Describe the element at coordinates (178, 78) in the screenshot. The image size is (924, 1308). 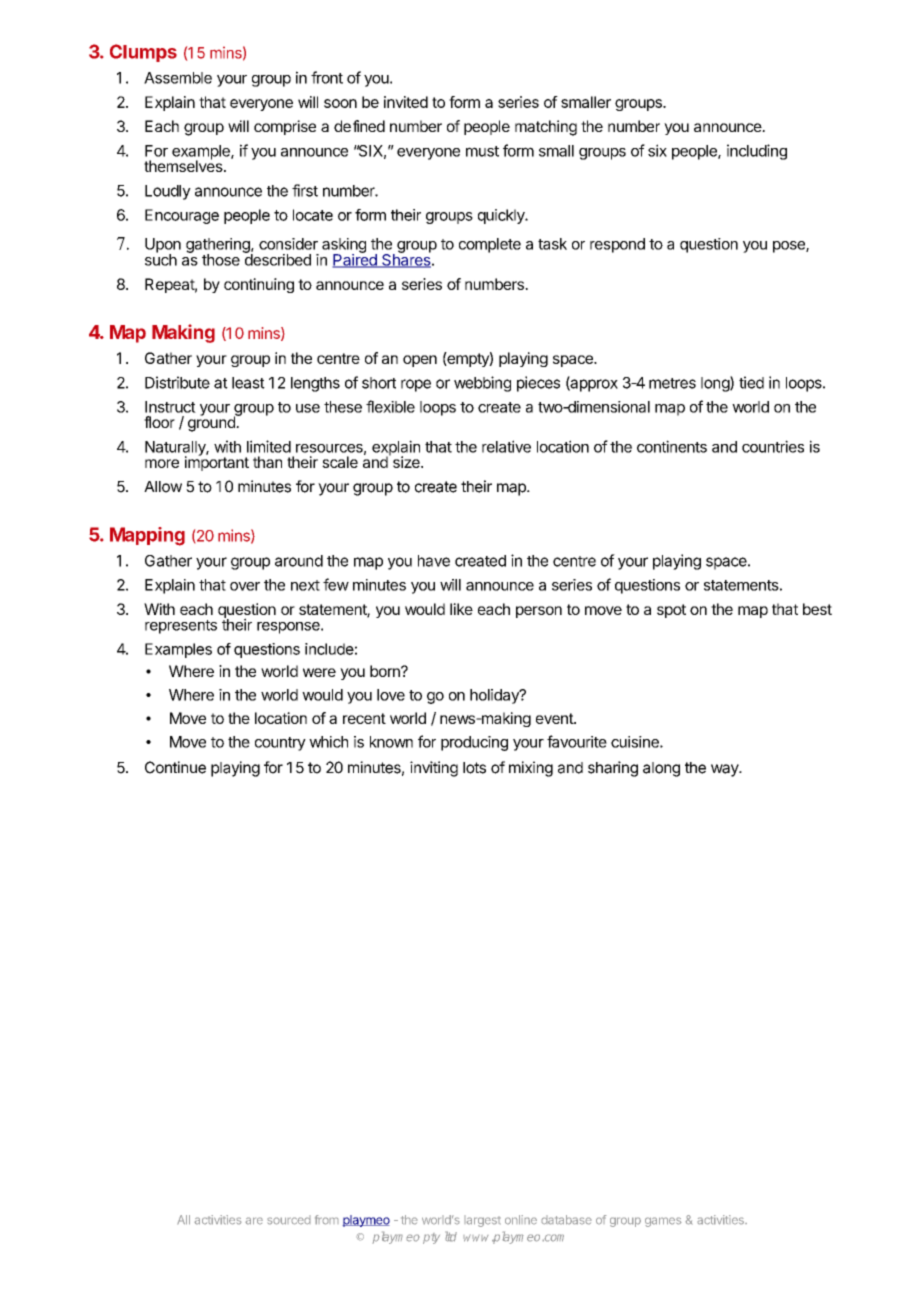
I see `Assemble` at that location.
